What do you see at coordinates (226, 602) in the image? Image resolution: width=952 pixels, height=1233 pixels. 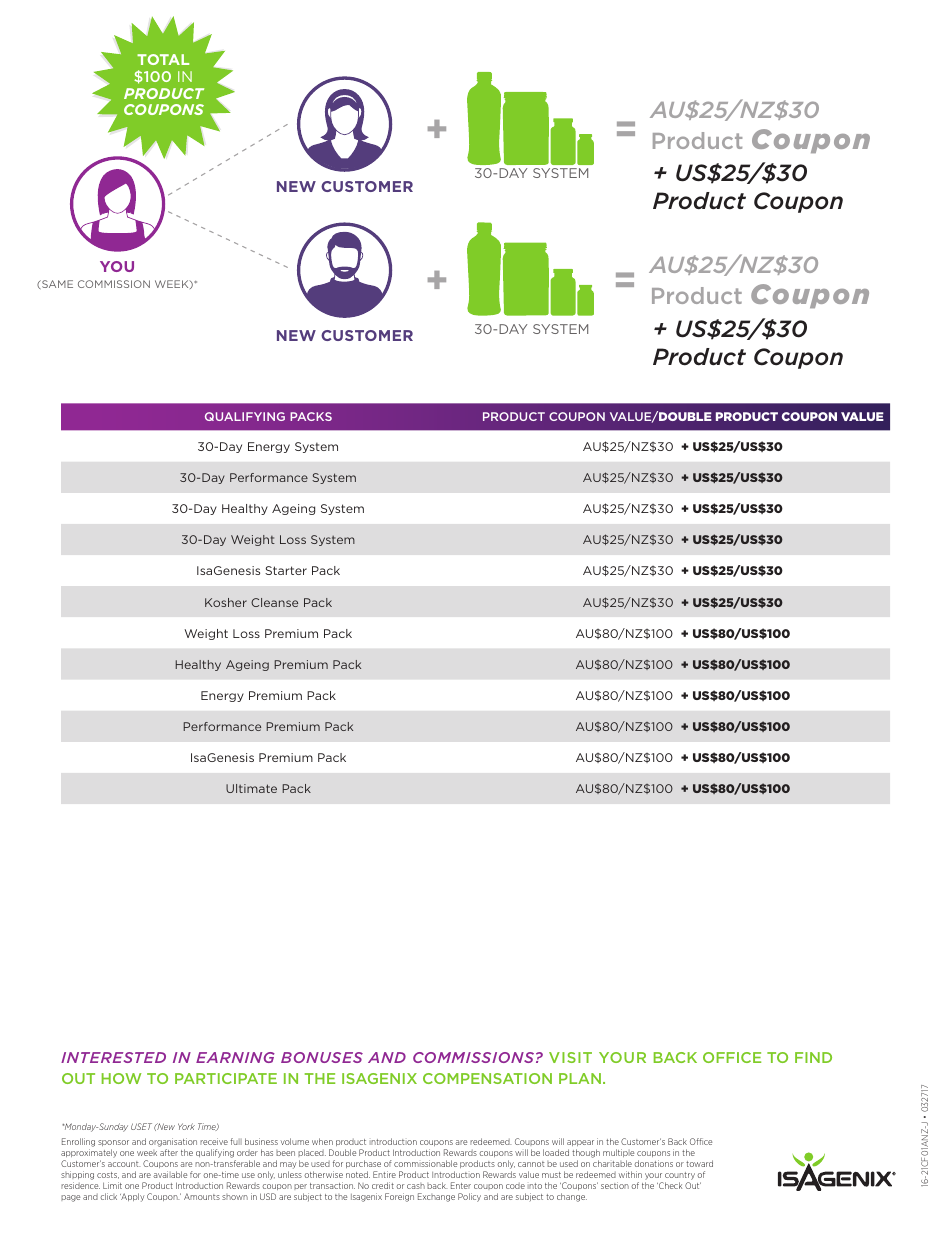 I see `Kosher` at bounding box center [226, 602].
